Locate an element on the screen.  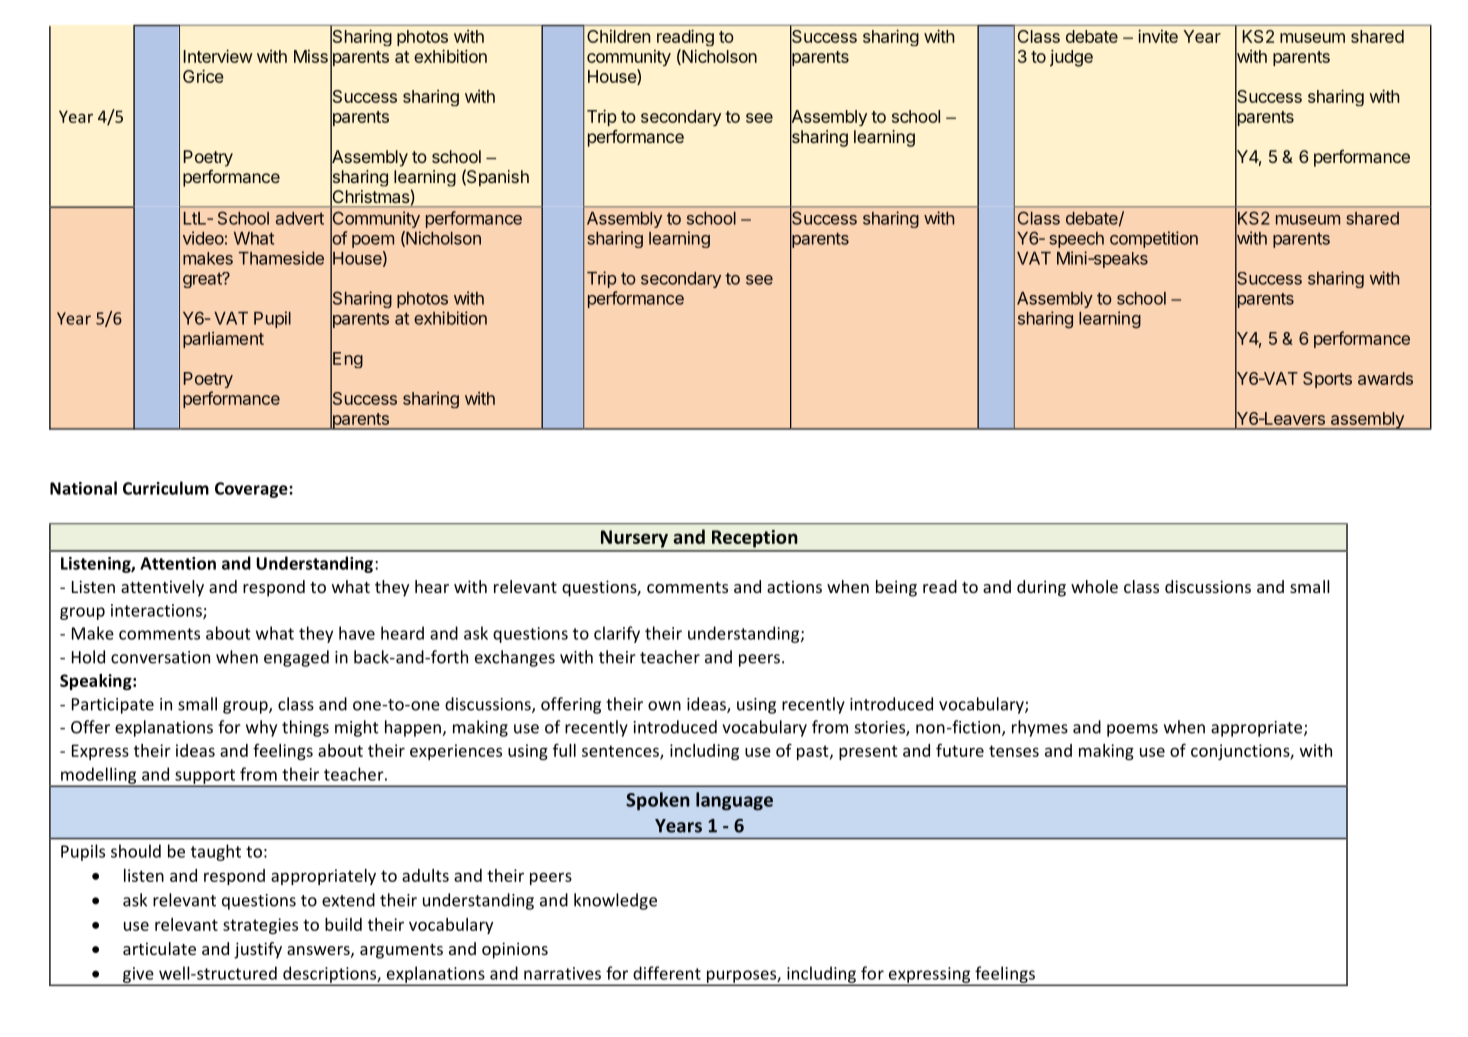
Interview is located at coordinates (218, 56).
